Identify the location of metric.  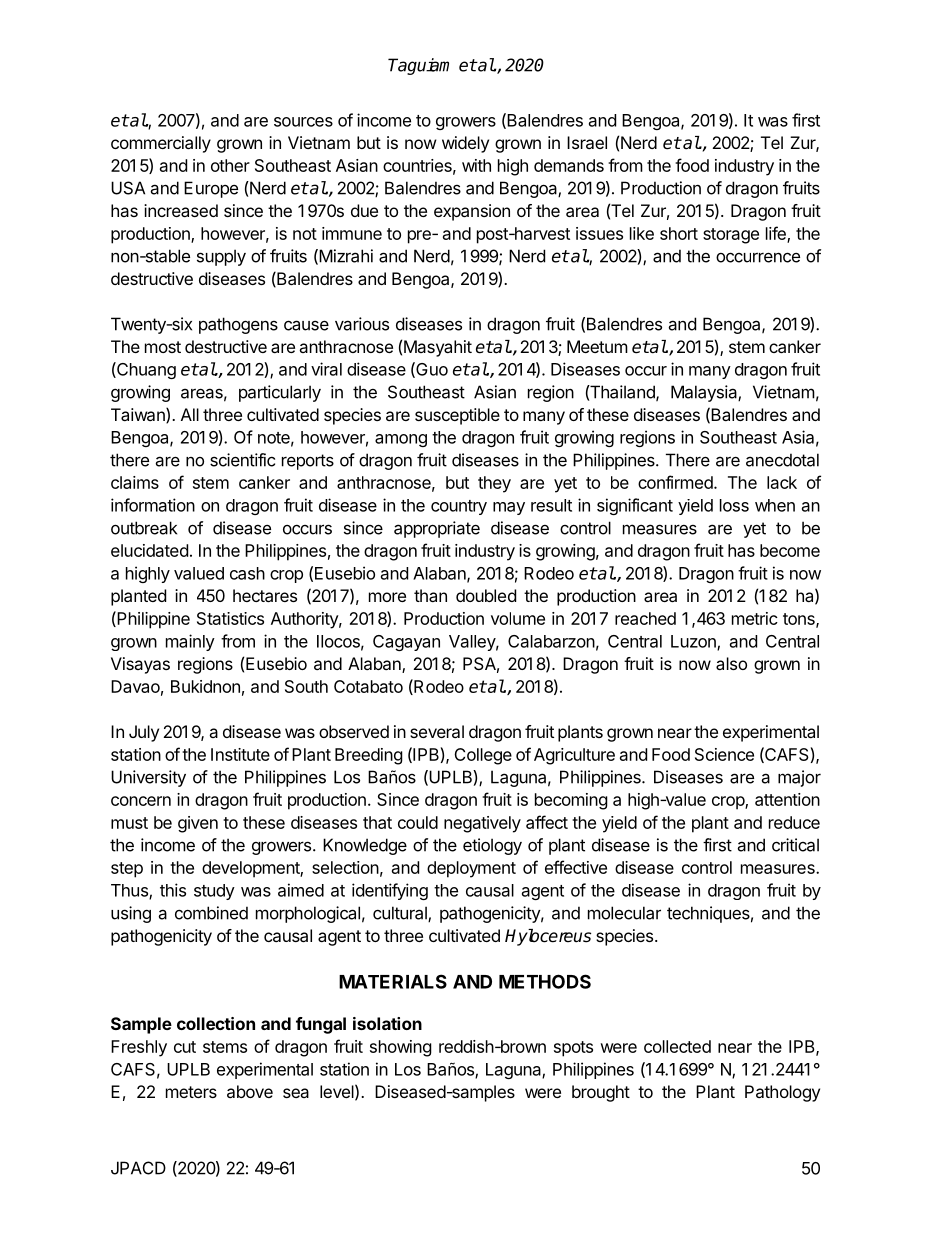
(755, 618).
